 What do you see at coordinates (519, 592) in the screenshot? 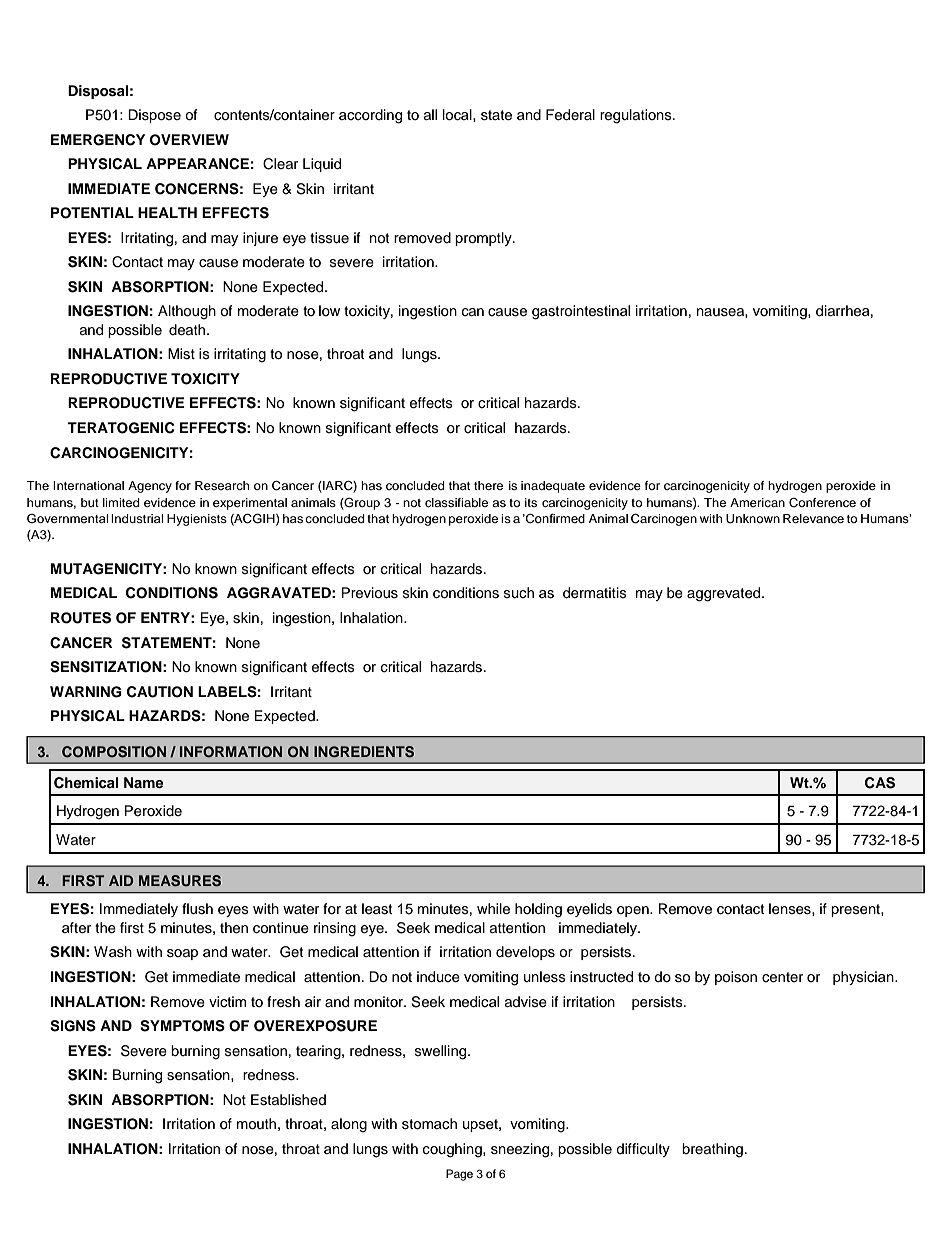
I see `such` at bounding box center [519, 592].
